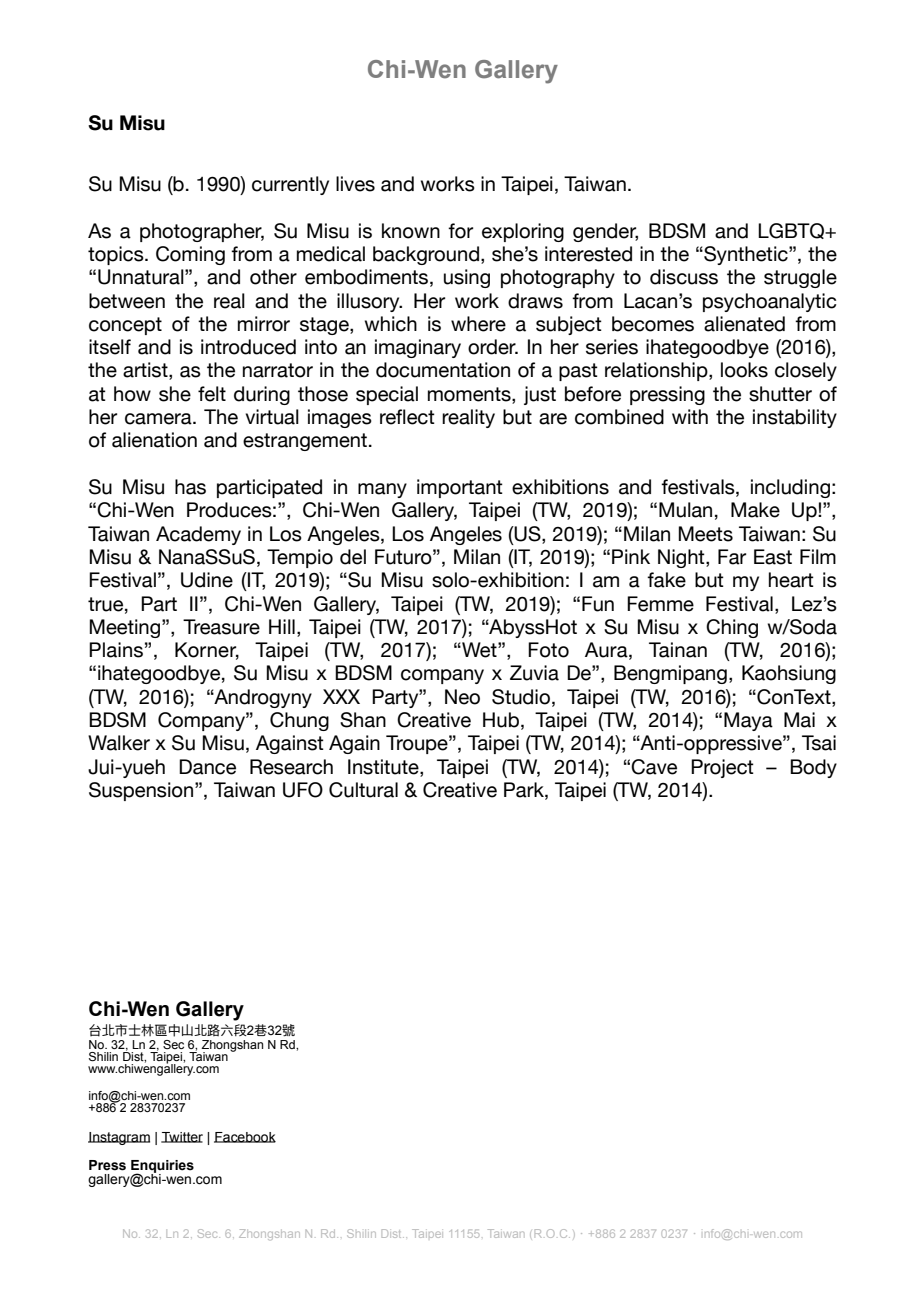  I want to click on UFO, so click(303, 790).
